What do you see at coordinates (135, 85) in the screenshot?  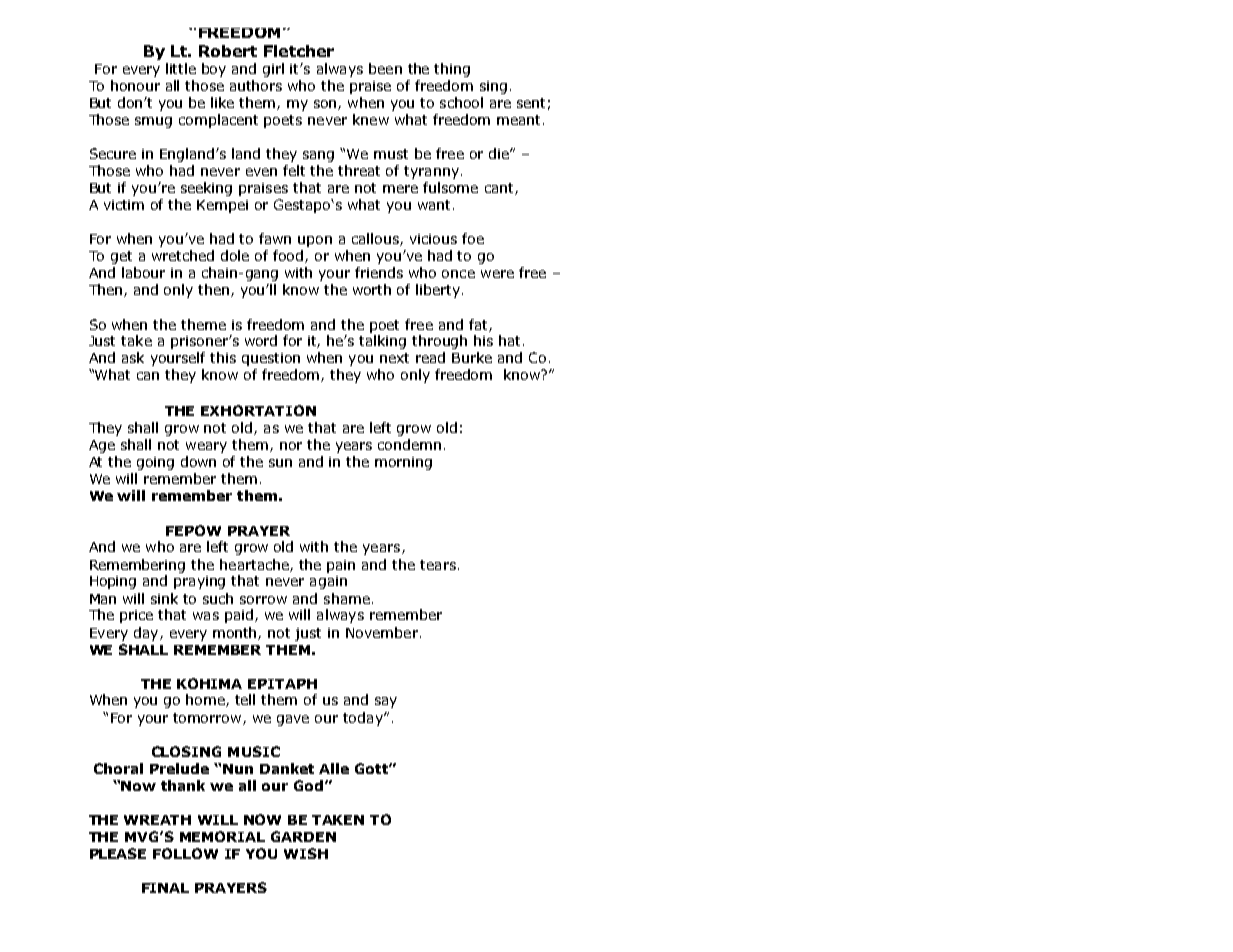 I see `honour` at bounding box center [135, 85].
